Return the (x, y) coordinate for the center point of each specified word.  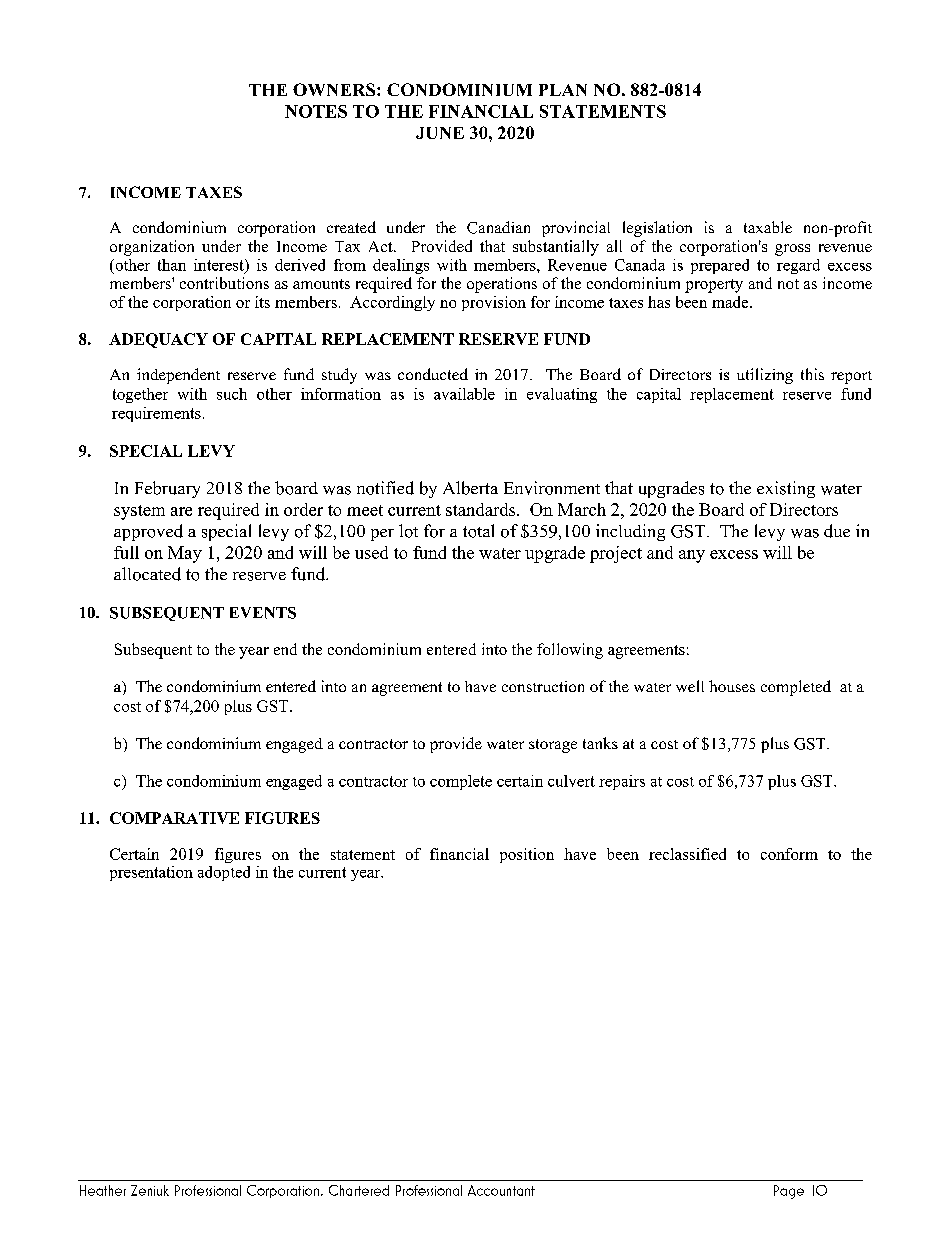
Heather (103, 1190)
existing (786, 489)
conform (789, 854)
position (527, 855)
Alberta (470, 488)
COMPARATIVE (174, 818)
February (167, 489)
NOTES (316, 111)
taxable (768, 227)
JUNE (440, 133)
